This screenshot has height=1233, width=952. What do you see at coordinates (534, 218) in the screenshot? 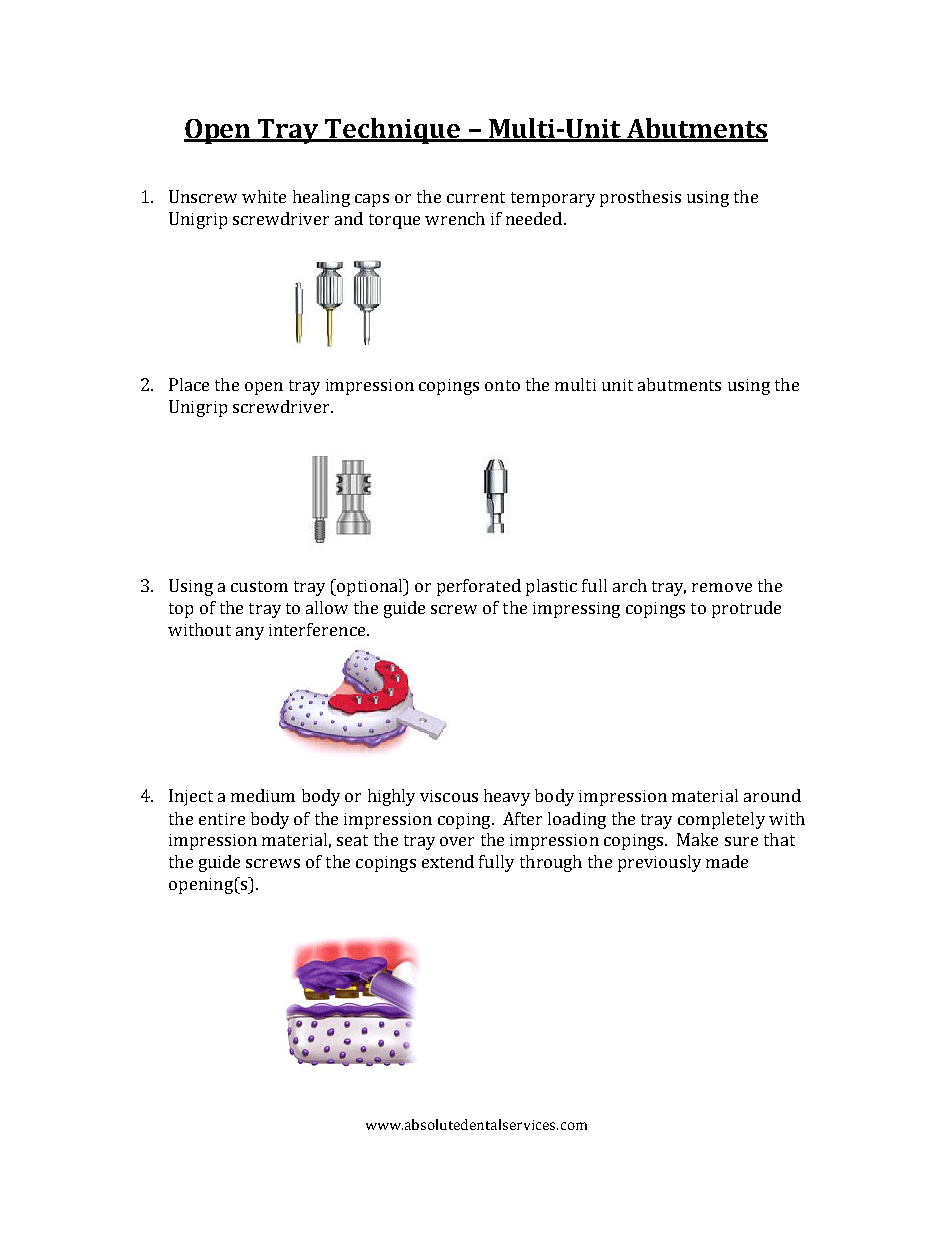
I see `needed` at bounding box center [534, 218].
